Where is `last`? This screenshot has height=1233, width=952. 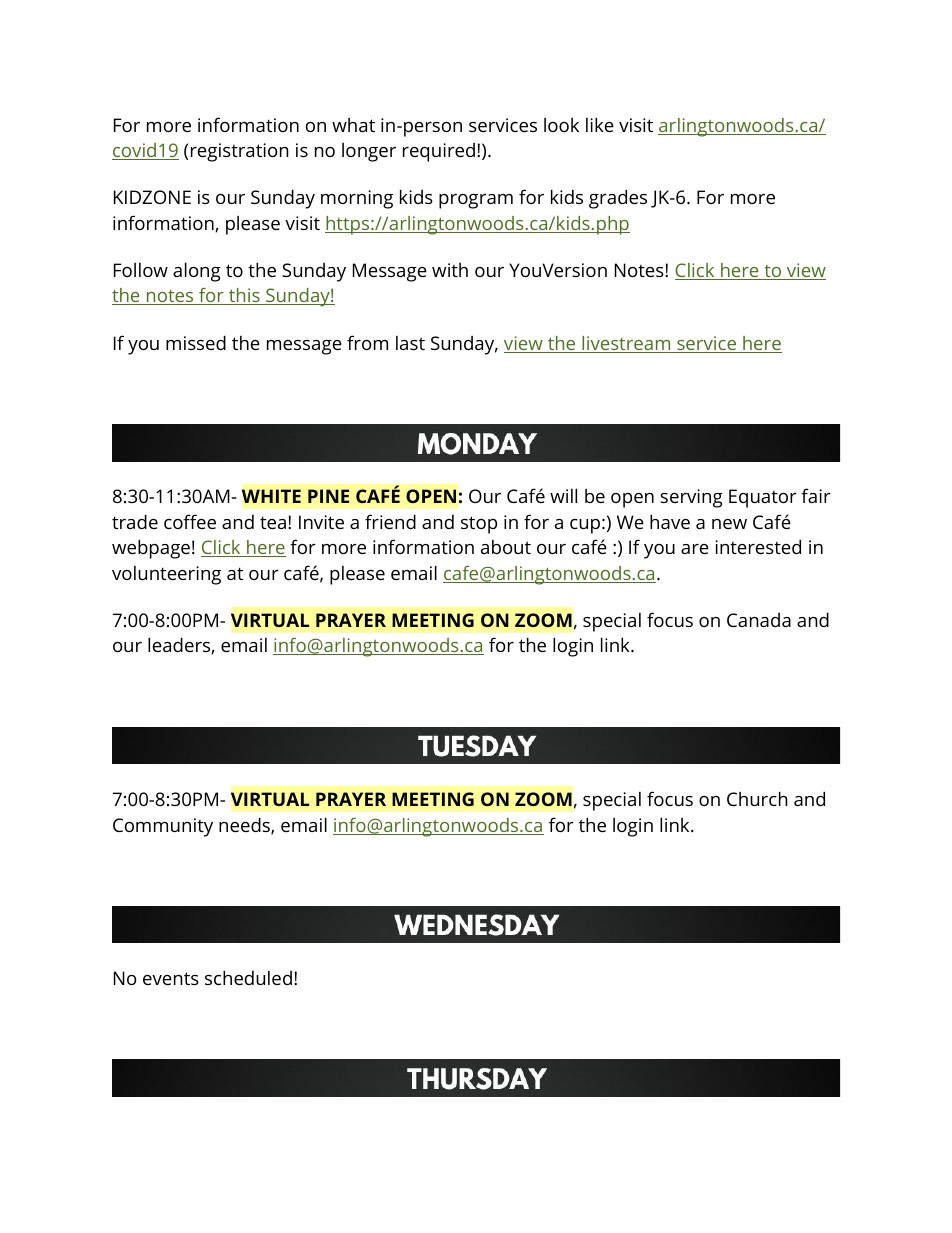 last is located at coordinates (410, 343).
